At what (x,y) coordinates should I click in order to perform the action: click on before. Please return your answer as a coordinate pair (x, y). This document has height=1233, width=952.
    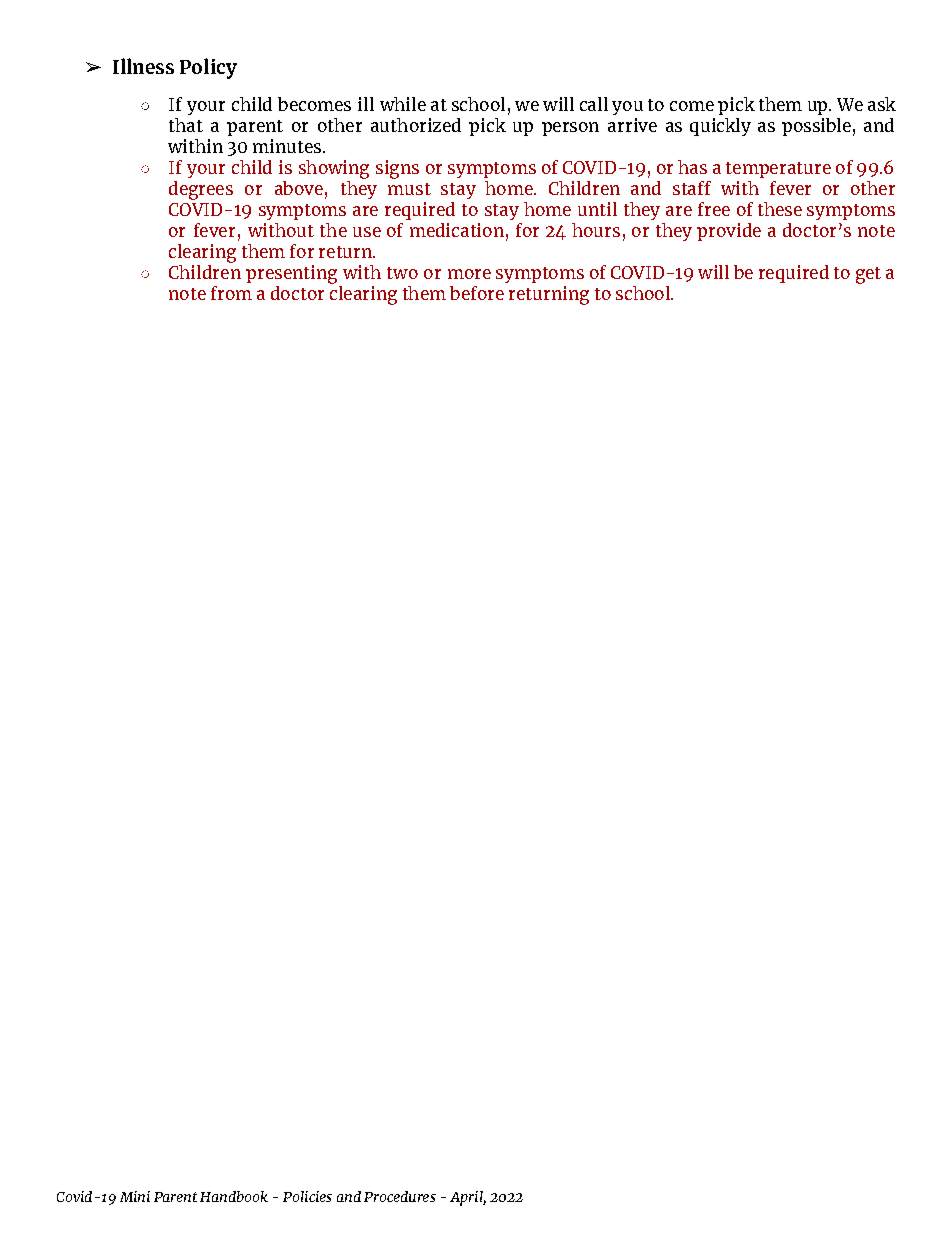
    Looking at the image, I should click on (477, 293).
